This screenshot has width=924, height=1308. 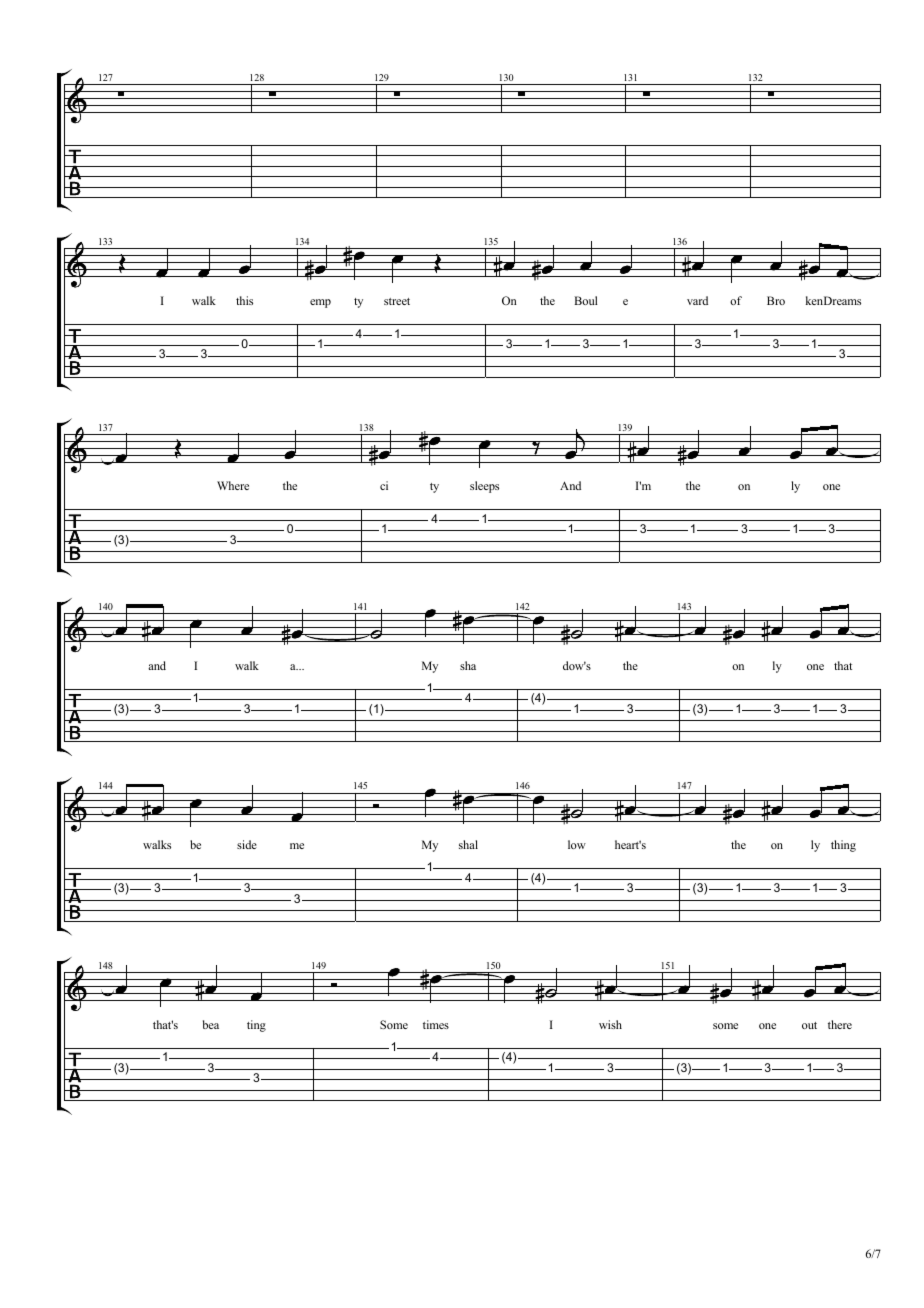 I want to click on street, so click(x=397, y=301).
